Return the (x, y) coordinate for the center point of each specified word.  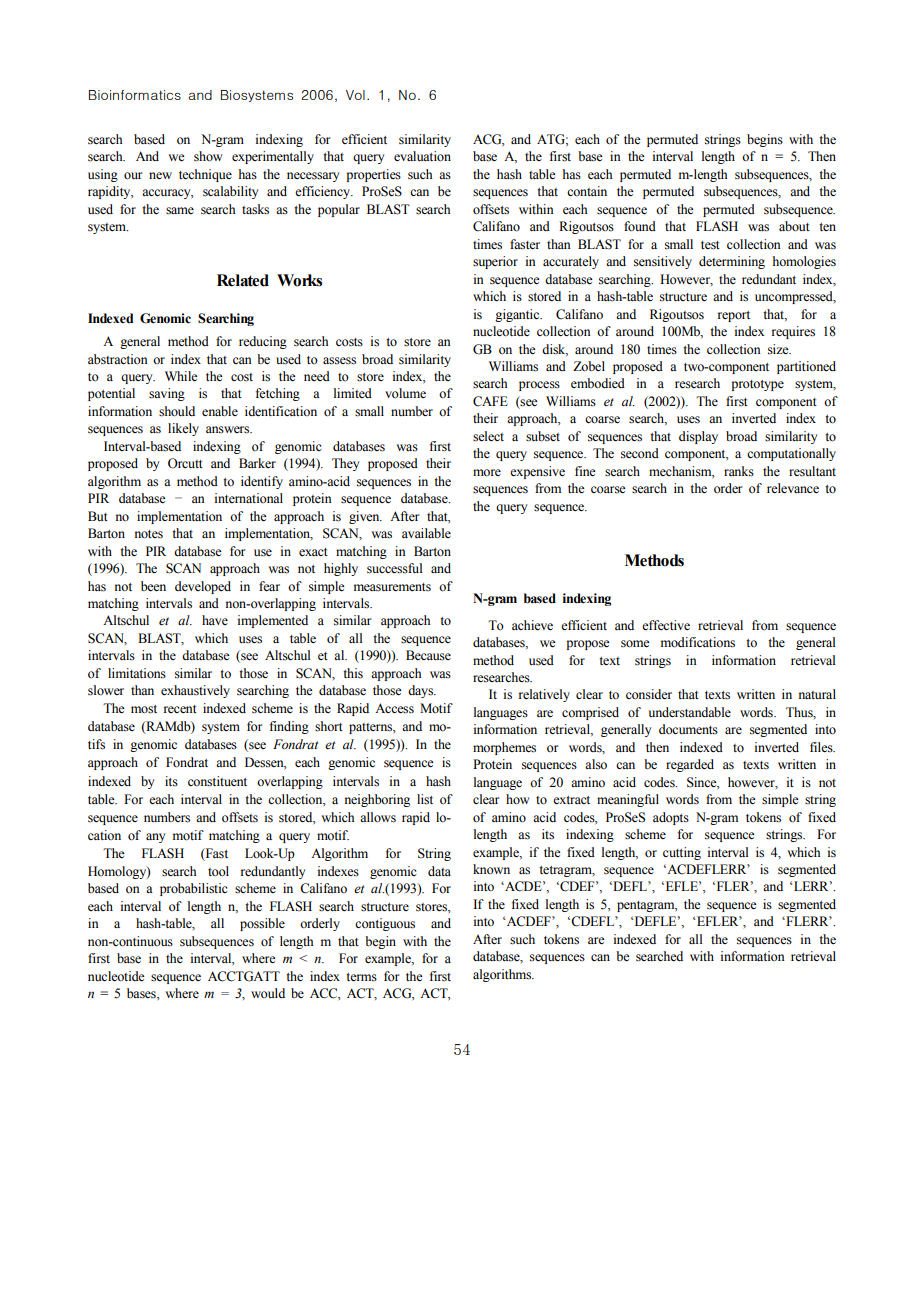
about (794, 226)
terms (361, 977)
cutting (682, 853)
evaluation (422, 156)
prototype (757, 385)
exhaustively (195, 691)
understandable (690, 712)
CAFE (490, 401)
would (268, 993)
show (208, 156)
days (422, 691)
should (177, 411)
